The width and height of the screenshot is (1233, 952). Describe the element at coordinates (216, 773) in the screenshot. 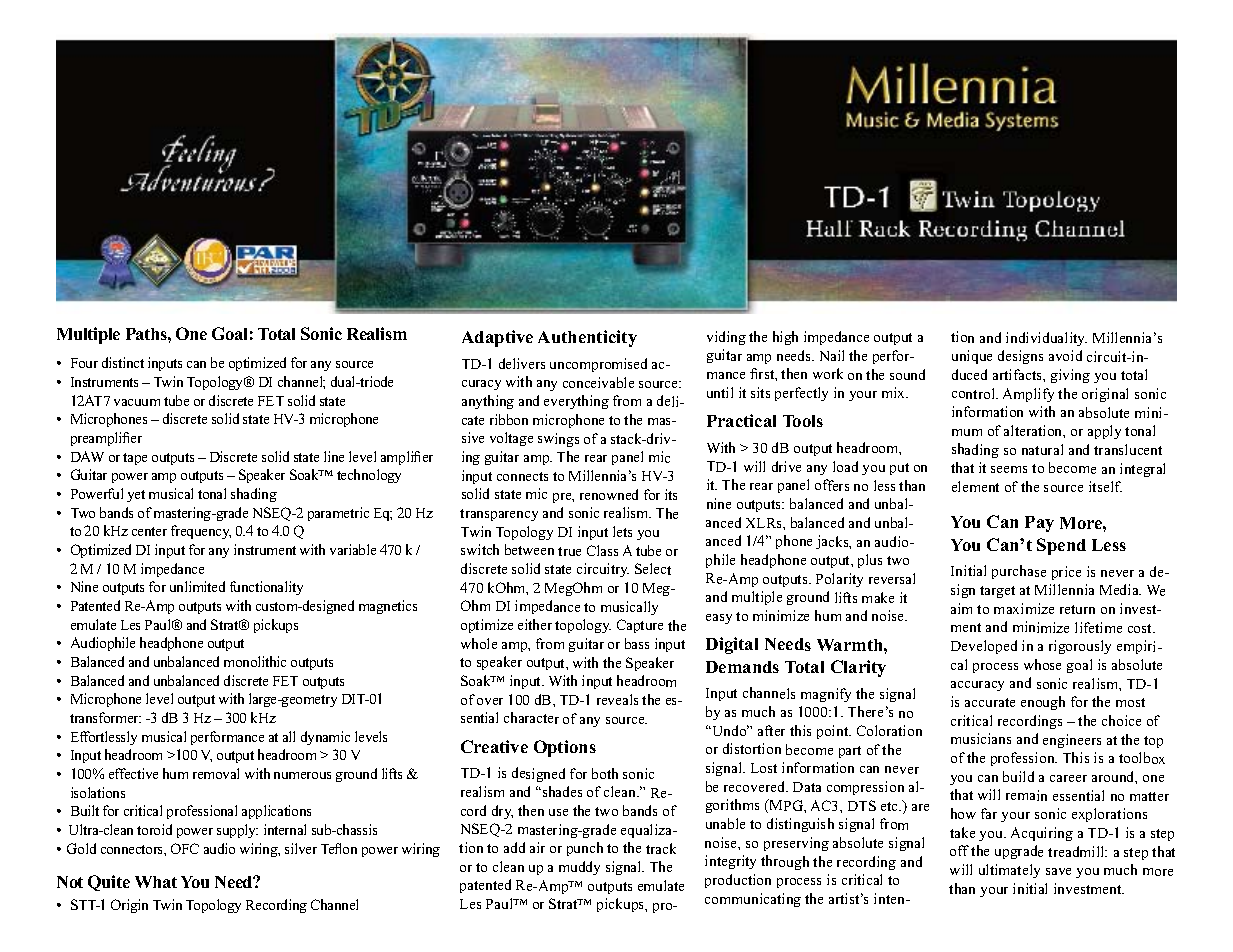

I see `removal` at that location.
